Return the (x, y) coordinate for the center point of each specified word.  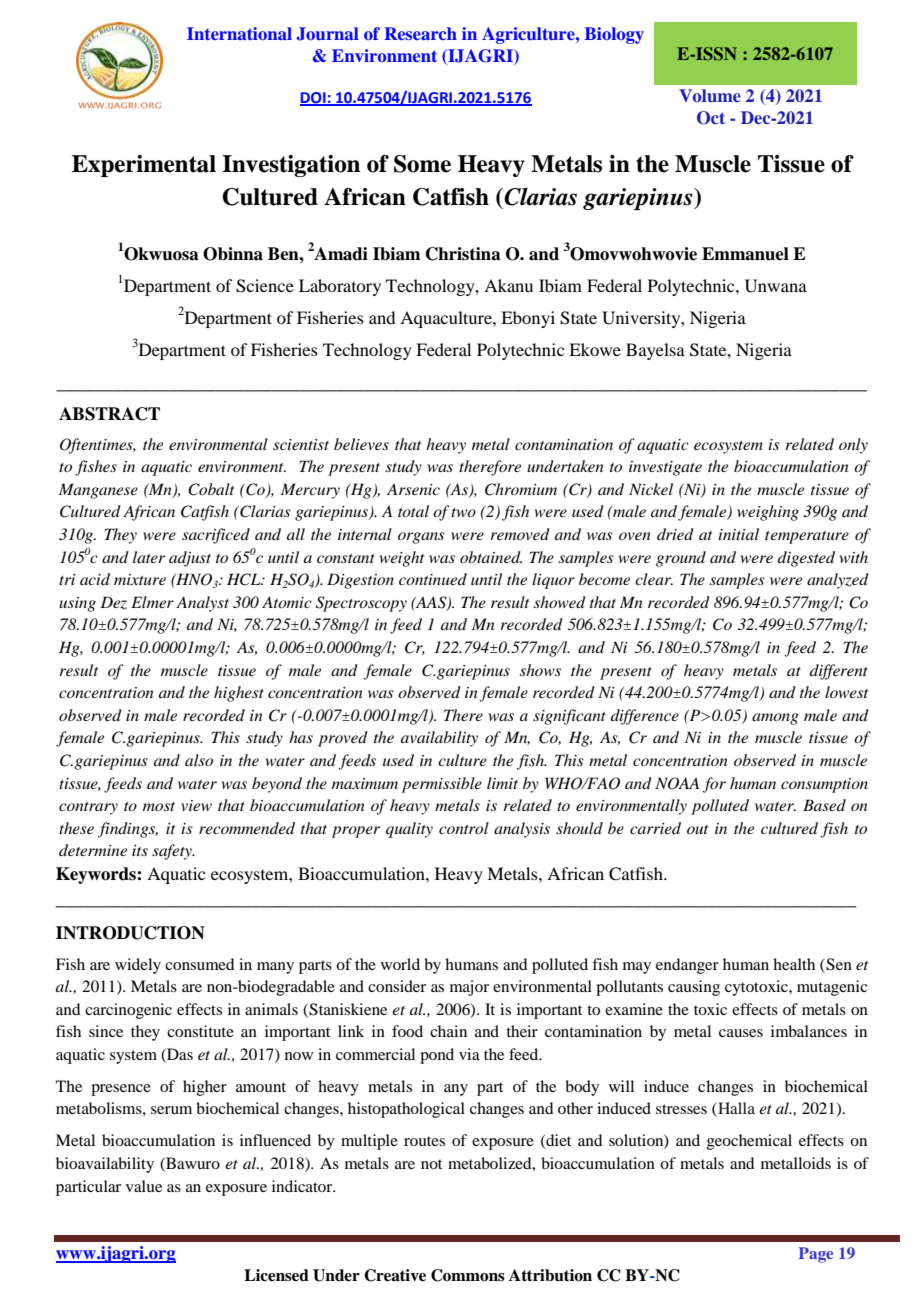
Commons (468, 1275)
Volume (710, 95)
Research (420, 33)
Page (816, 1255)
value (144, 1186)
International (239, 33)
